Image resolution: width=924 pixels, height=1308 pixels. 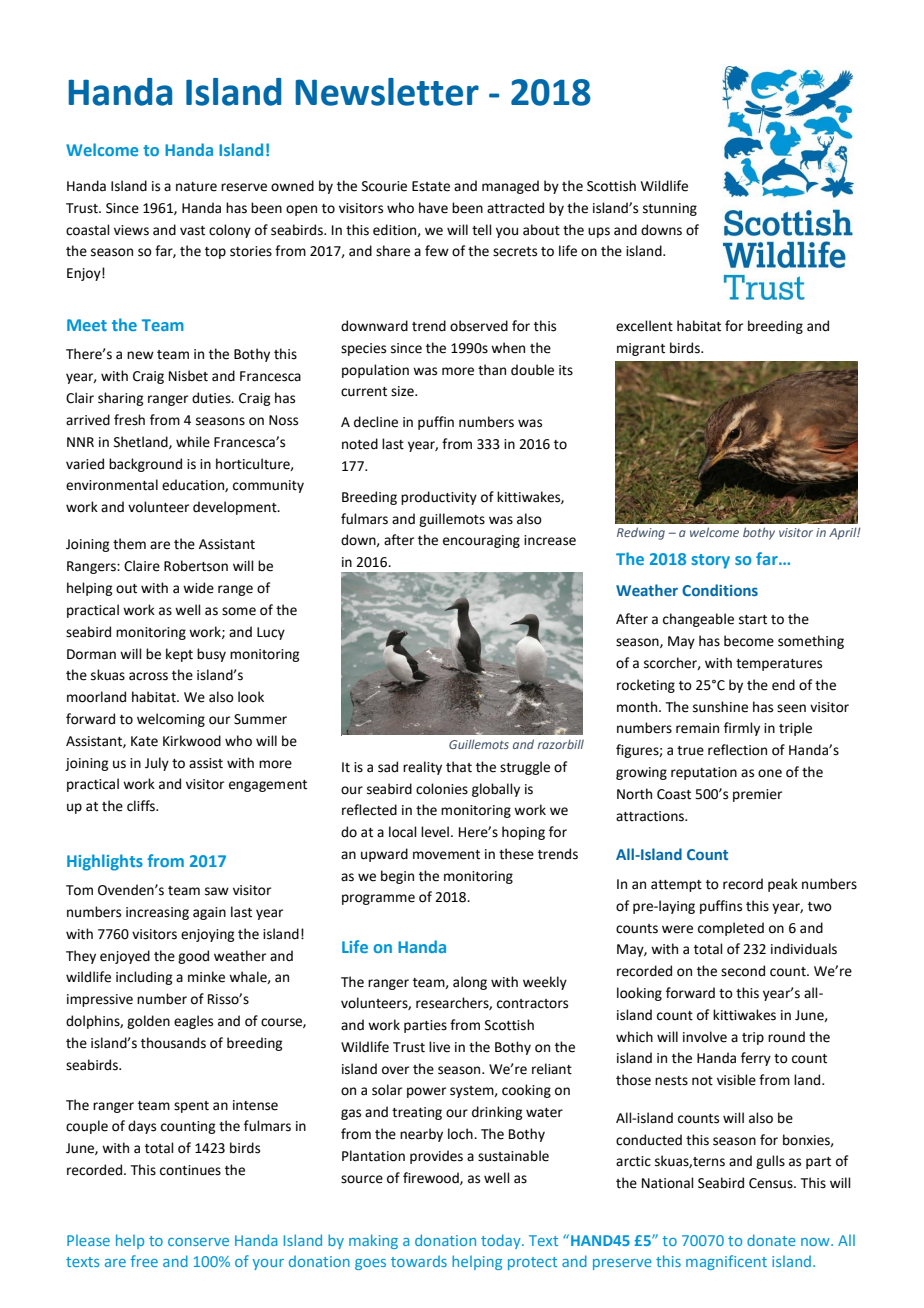 What do you see at coordinates (470, 983) in the page?
I see `along` at bounding box center [470, 983].
